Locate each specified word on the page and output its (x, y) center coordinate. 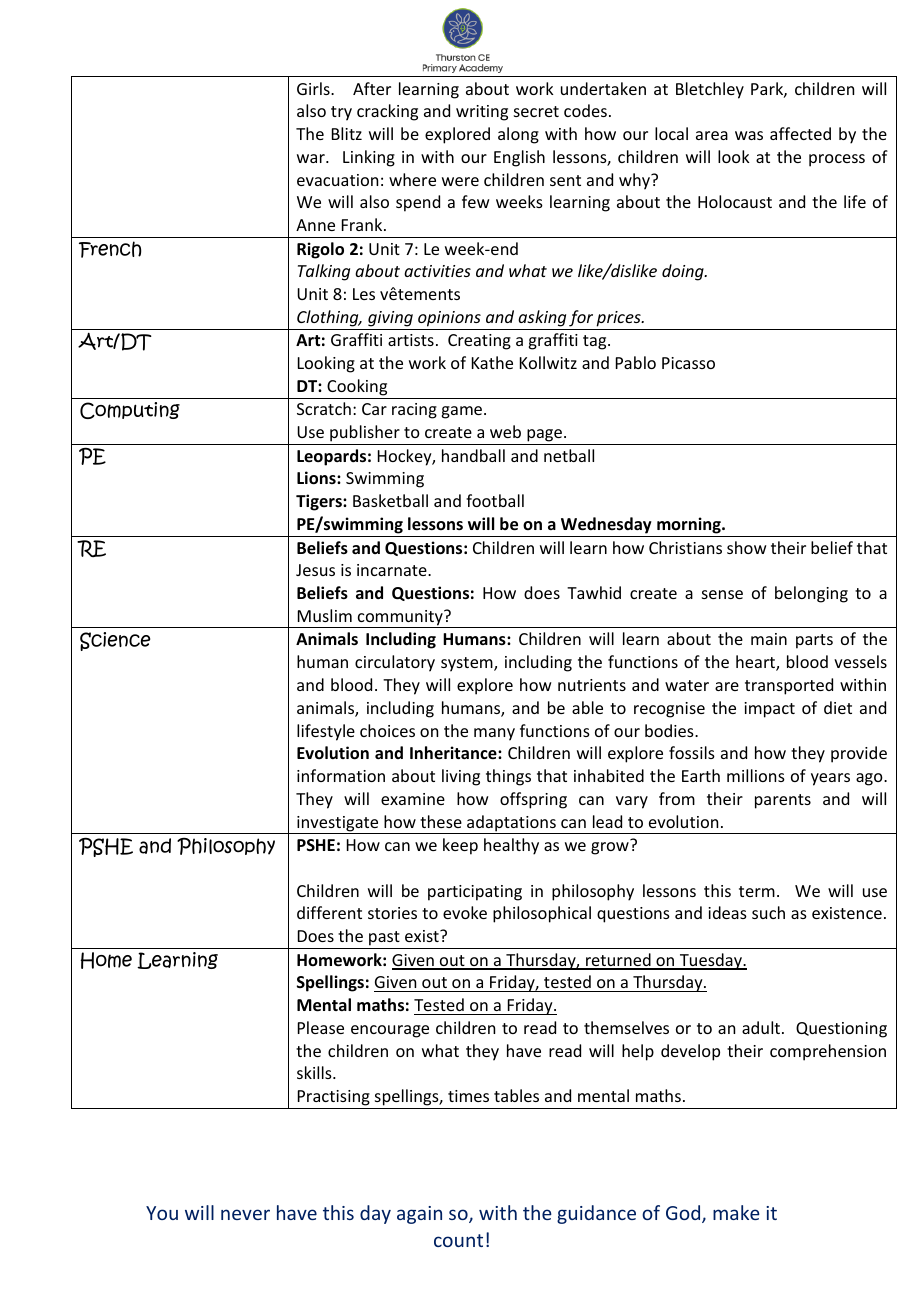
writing (482, 113)
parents (783, 801)
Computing (130, 410)
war (312, 158)
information (341, 775)
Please (321, 1027)
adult (762, 1027)
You (162, 1213)
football (495, 500)
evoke (465, 912)
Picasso (688, 363)
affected (800, 133)
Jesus (315, 570)
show (747, 547)
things (508, 777)
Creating (479, 342)
